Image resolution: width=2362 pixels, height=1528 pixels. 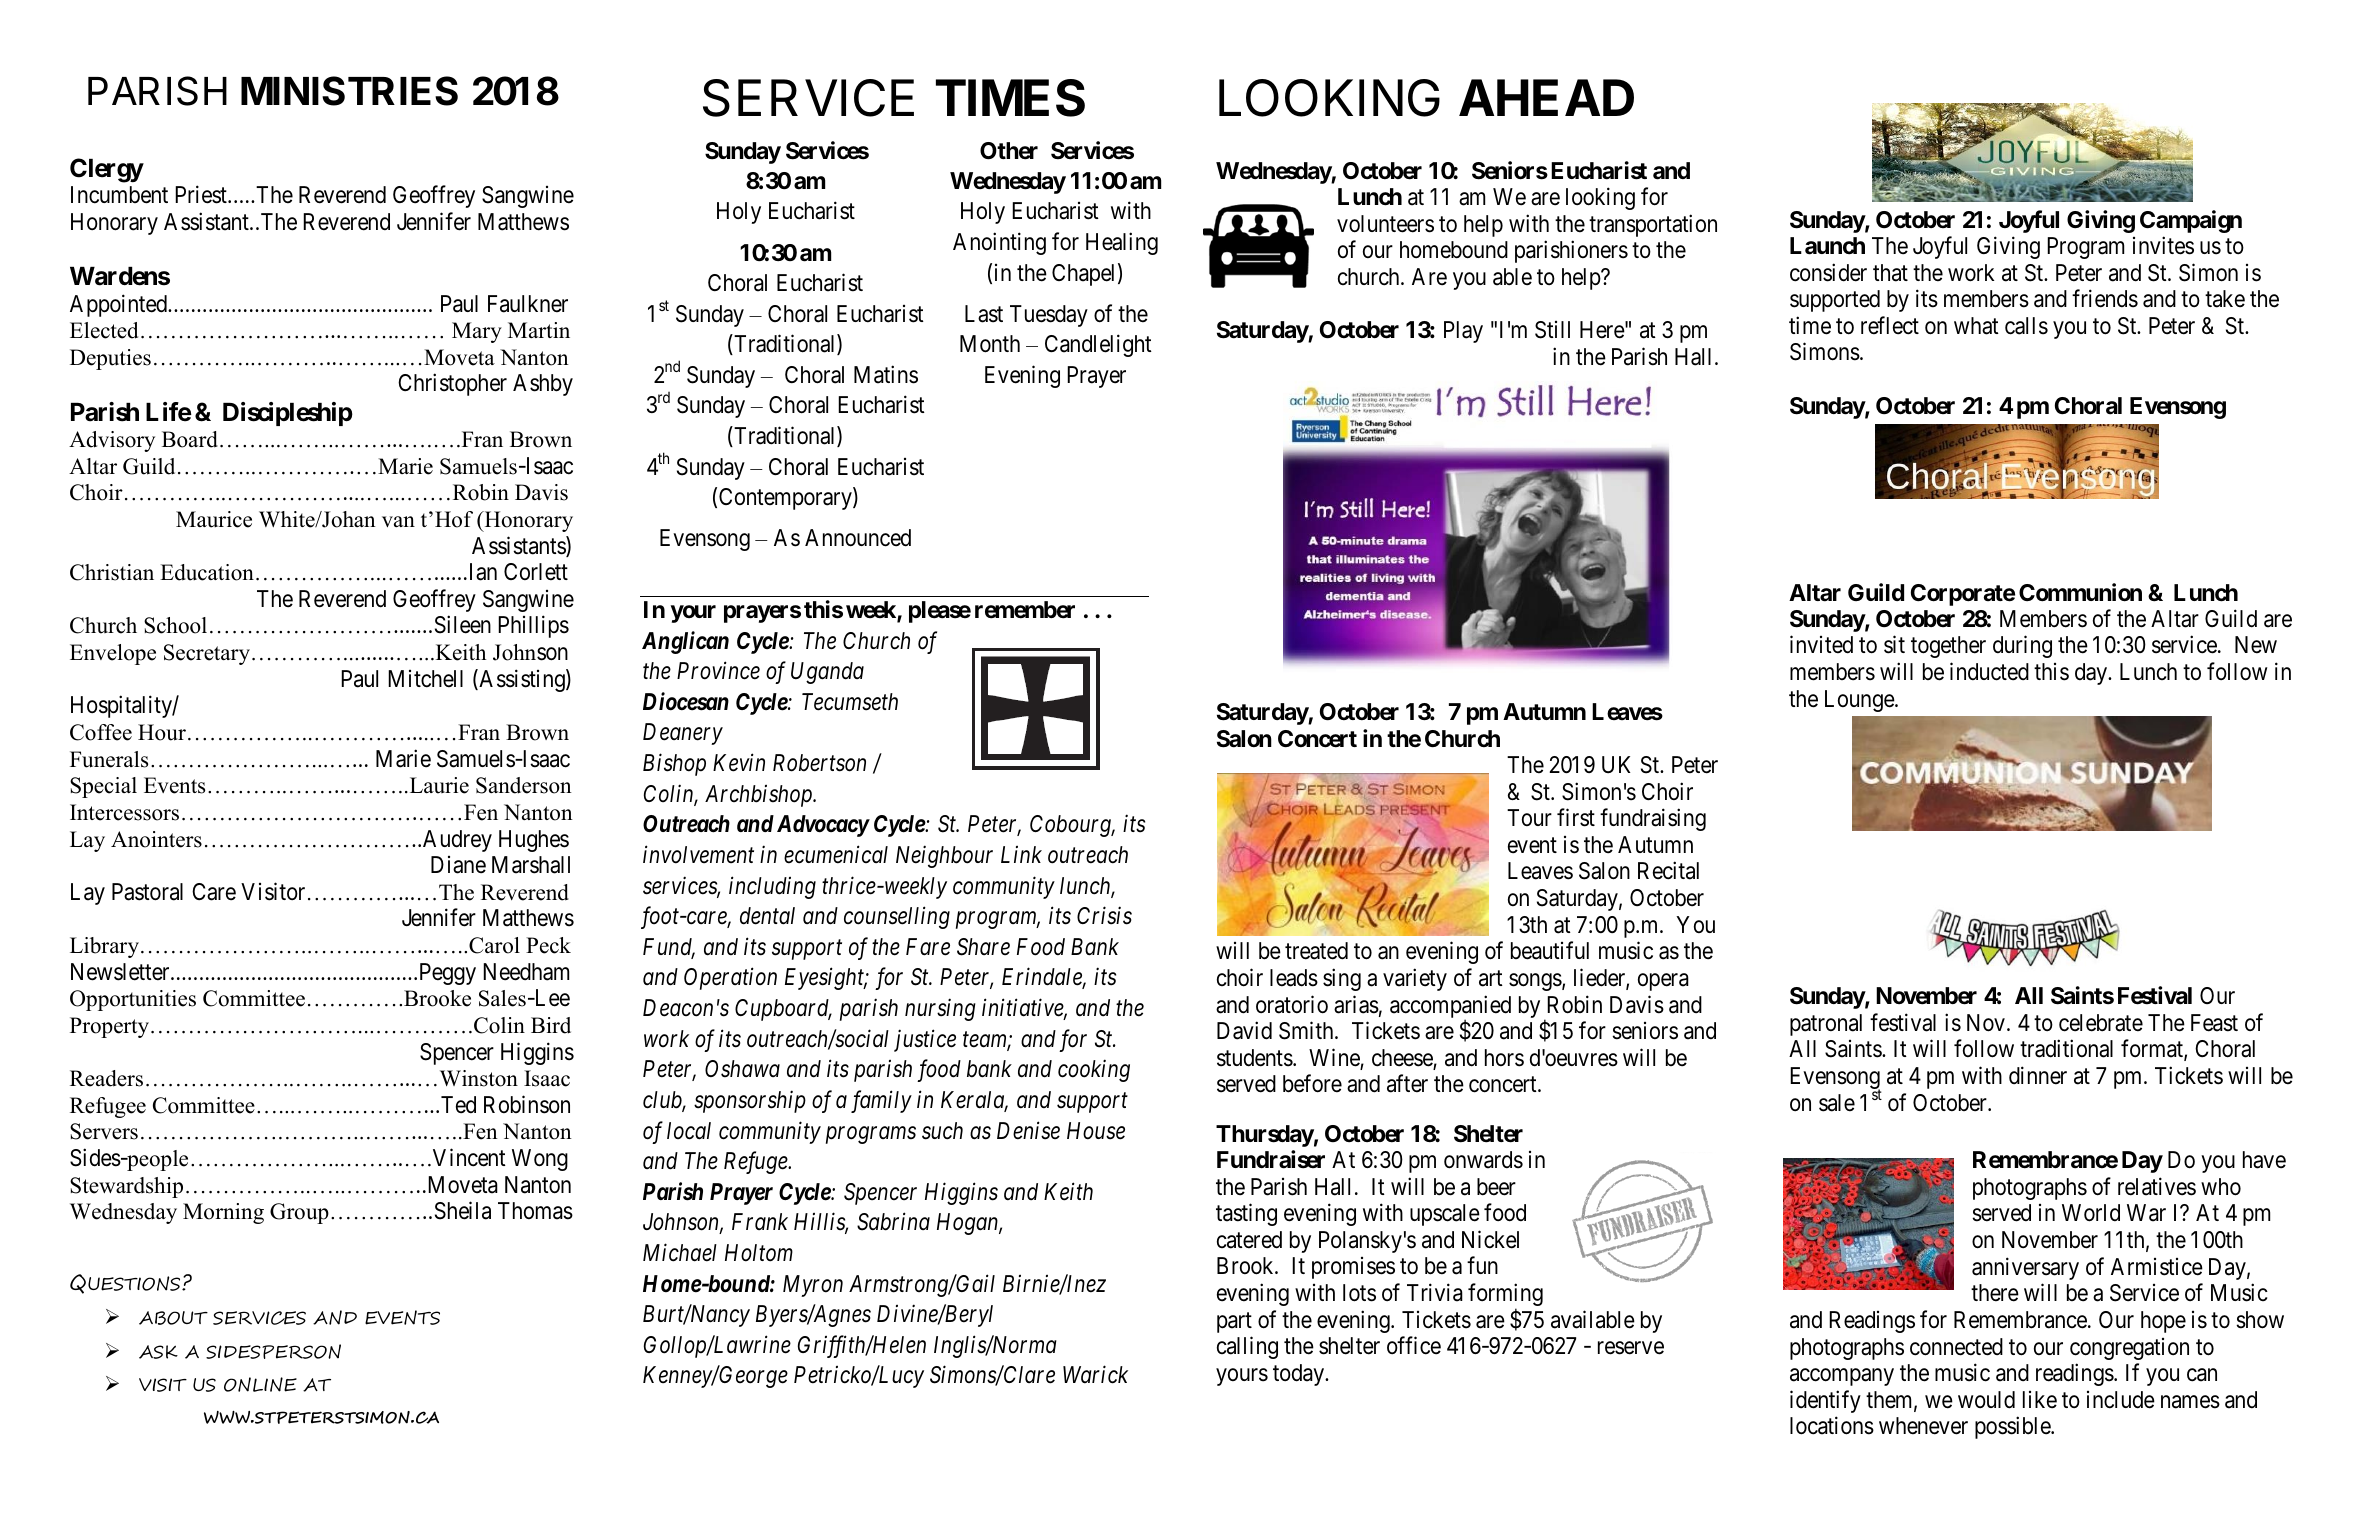 What do you see at coordinates (1098, 345) in the document?
I see `Candlelight` at bounding box center [1098, 345].
